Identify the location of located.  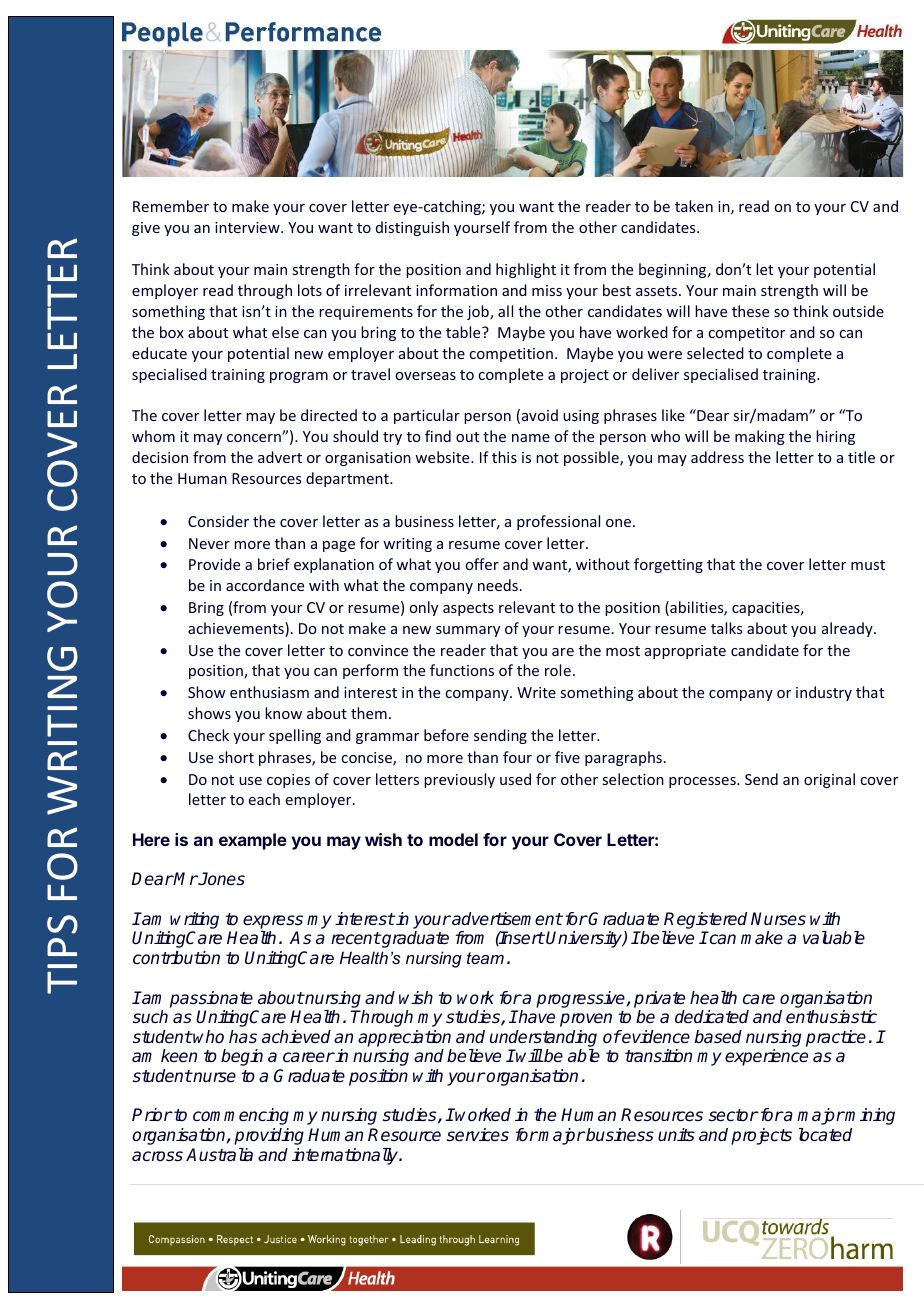
(825, 1135).
